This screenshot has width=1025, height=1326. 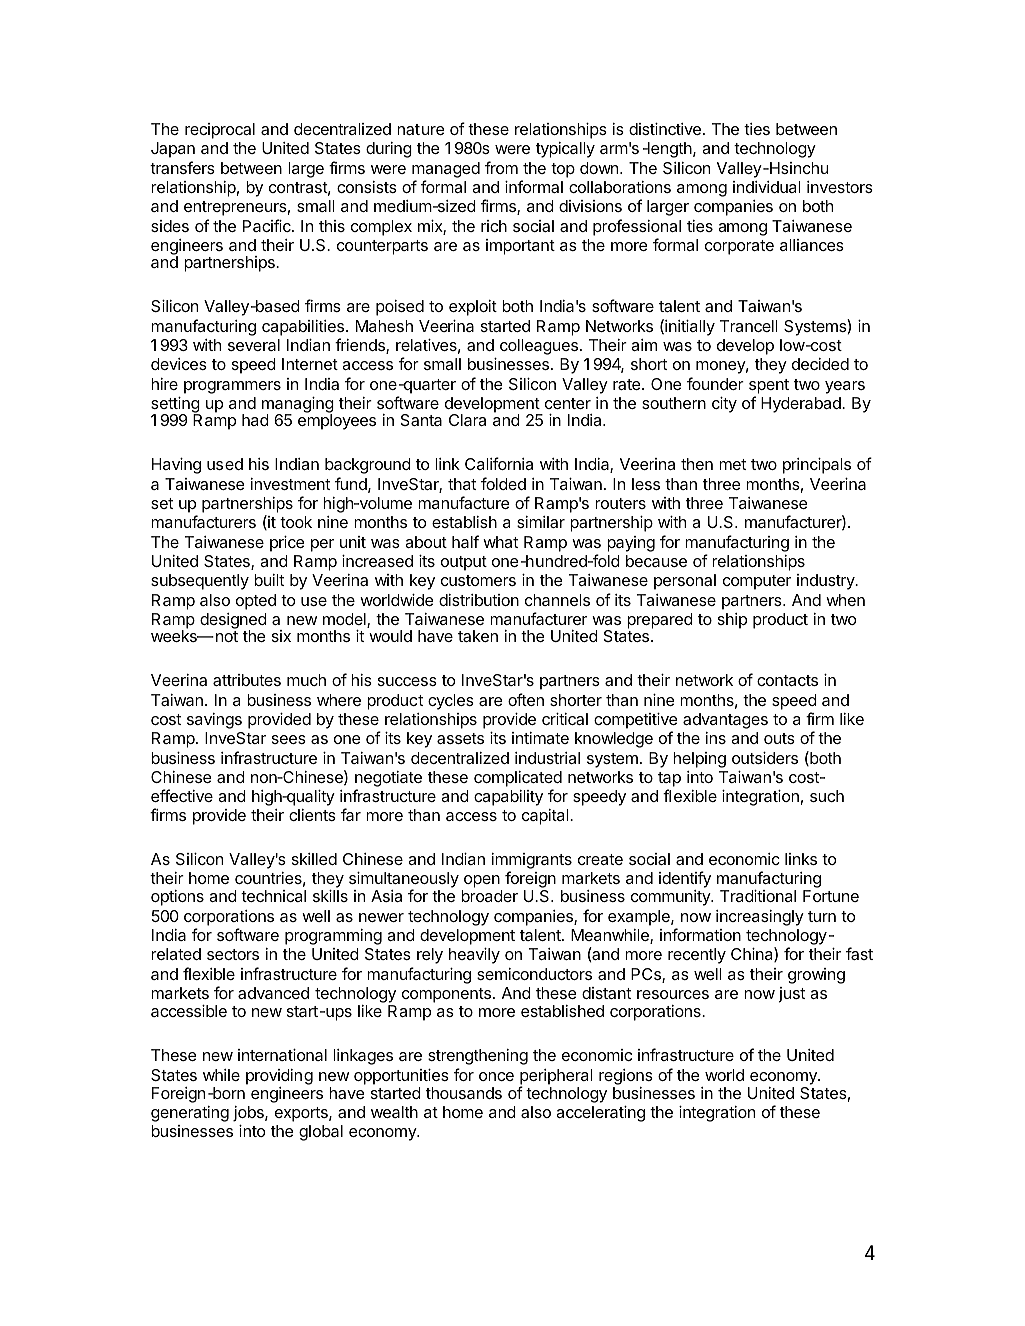 I want to click on from, so click(x=501, y=167).
